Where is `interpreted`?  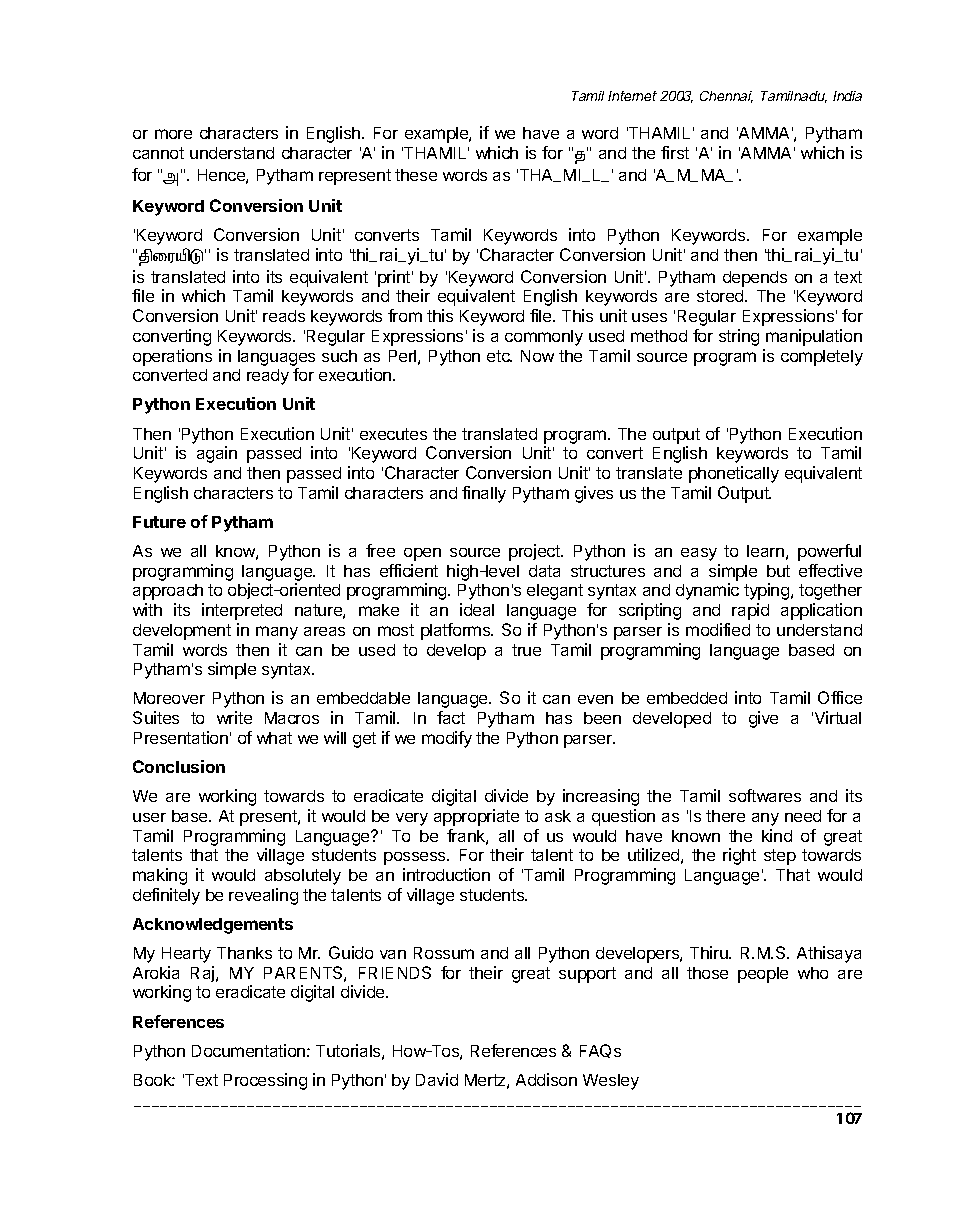
interpreted is located at coordinates (242, 611).
